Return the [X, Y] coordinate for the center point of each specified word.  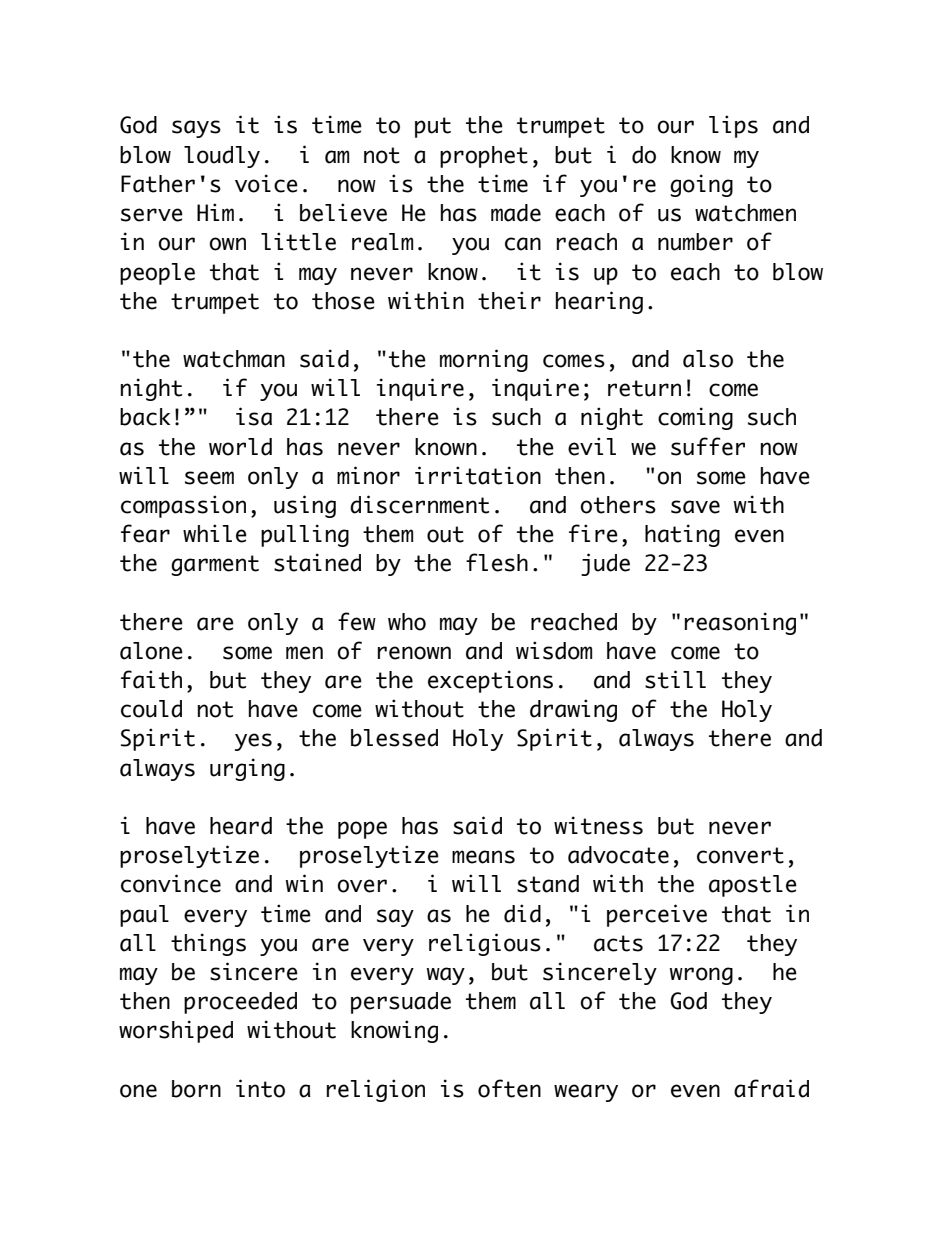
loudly [222, 157]
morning [484, 360]
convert [740, 855]
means [483, 857]
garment [215, 565]
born [196, 1089]
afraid [771, 1088]
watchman [234, 359]
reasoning [740, 623]
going [701, 185]
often [509, 1088]
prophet [484, 157]
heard [241, 826]
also [708, 359]
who [407, 622]
